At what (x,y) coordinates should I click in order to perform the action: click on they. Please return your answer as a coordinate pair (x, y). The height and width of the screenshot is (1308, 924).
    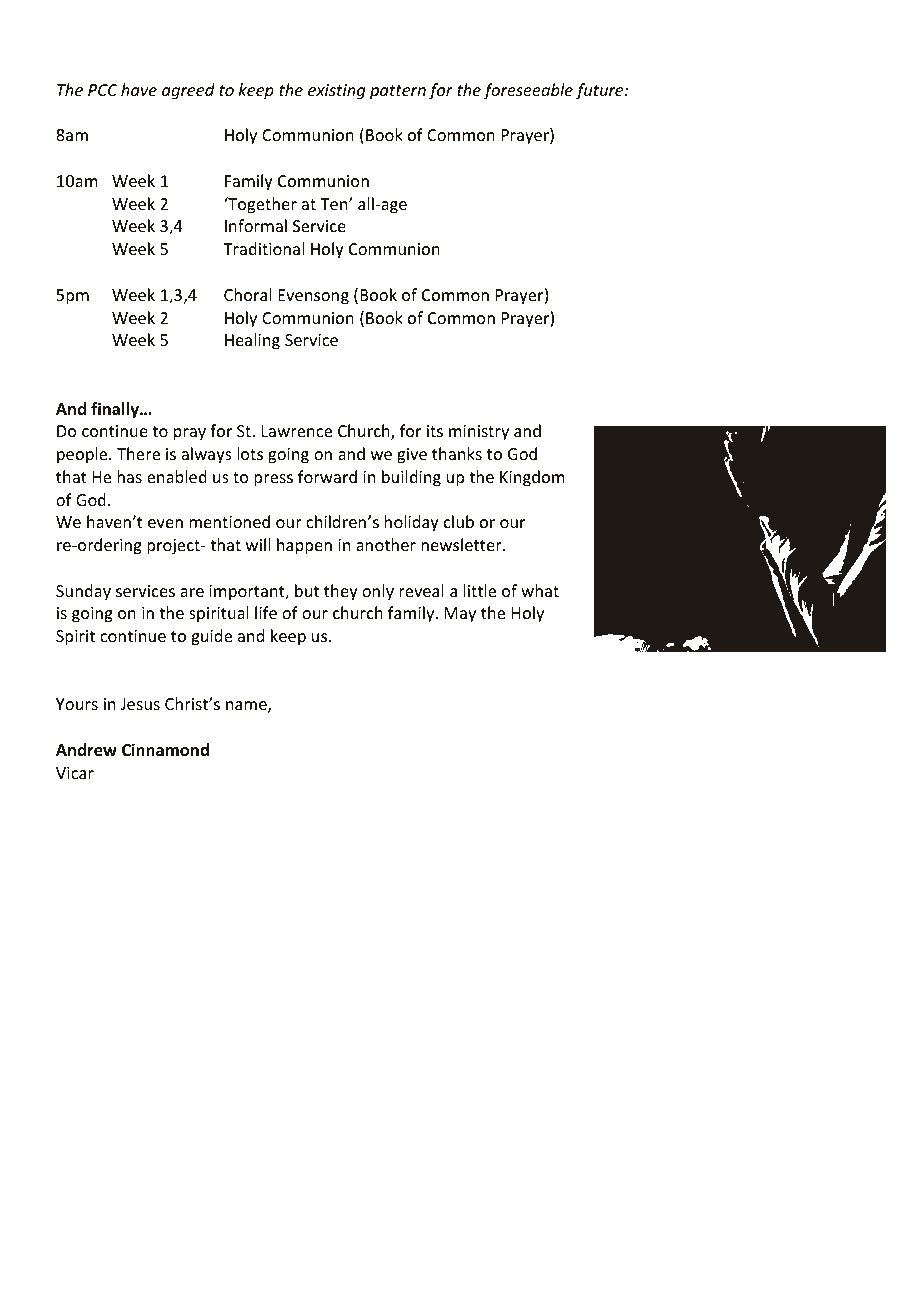
    Looking at the image, I should click on (341, 592).
